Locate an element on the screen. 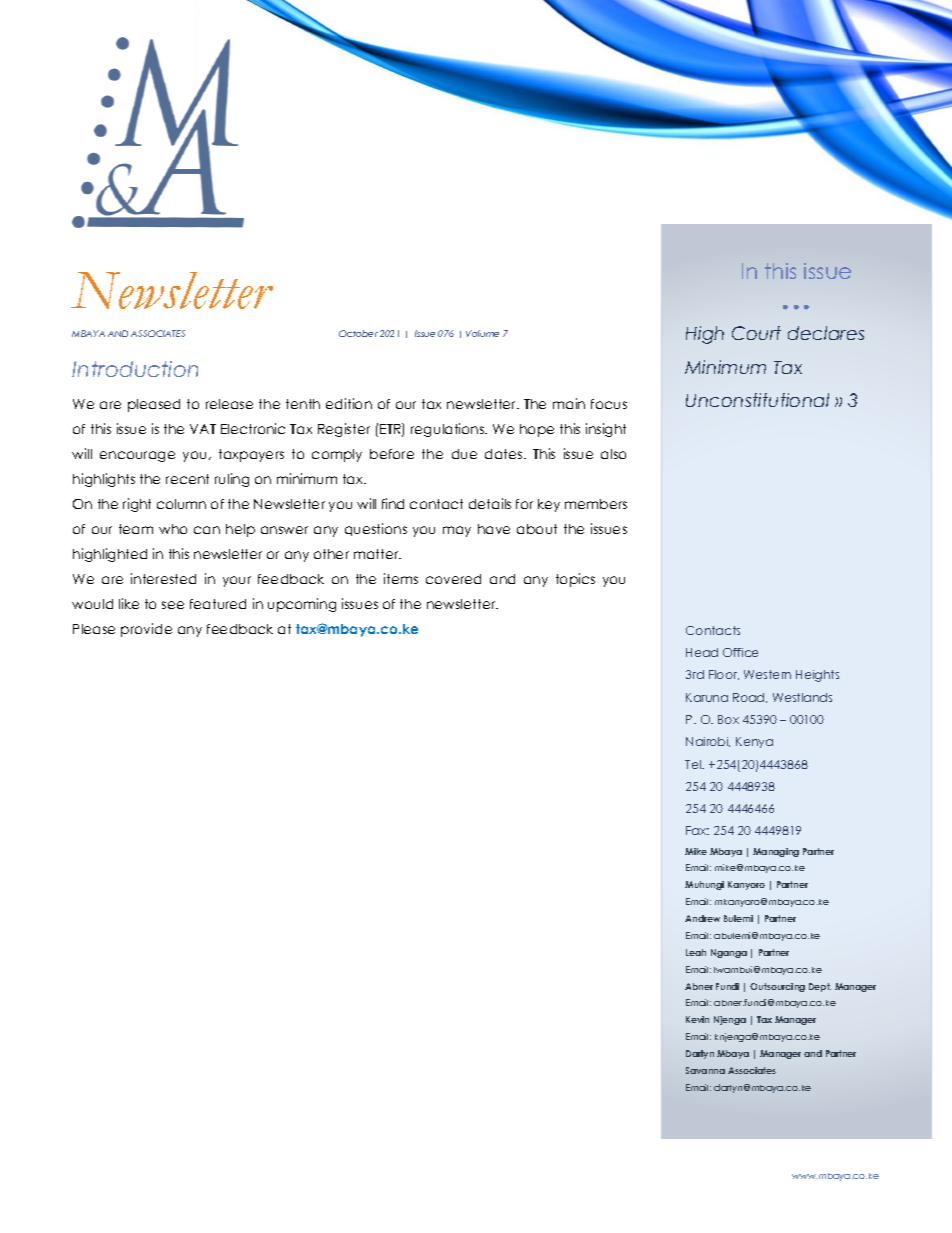 The width and height of the screenshot is (952, 1233). Managing is located at coordinates (776, 852).
